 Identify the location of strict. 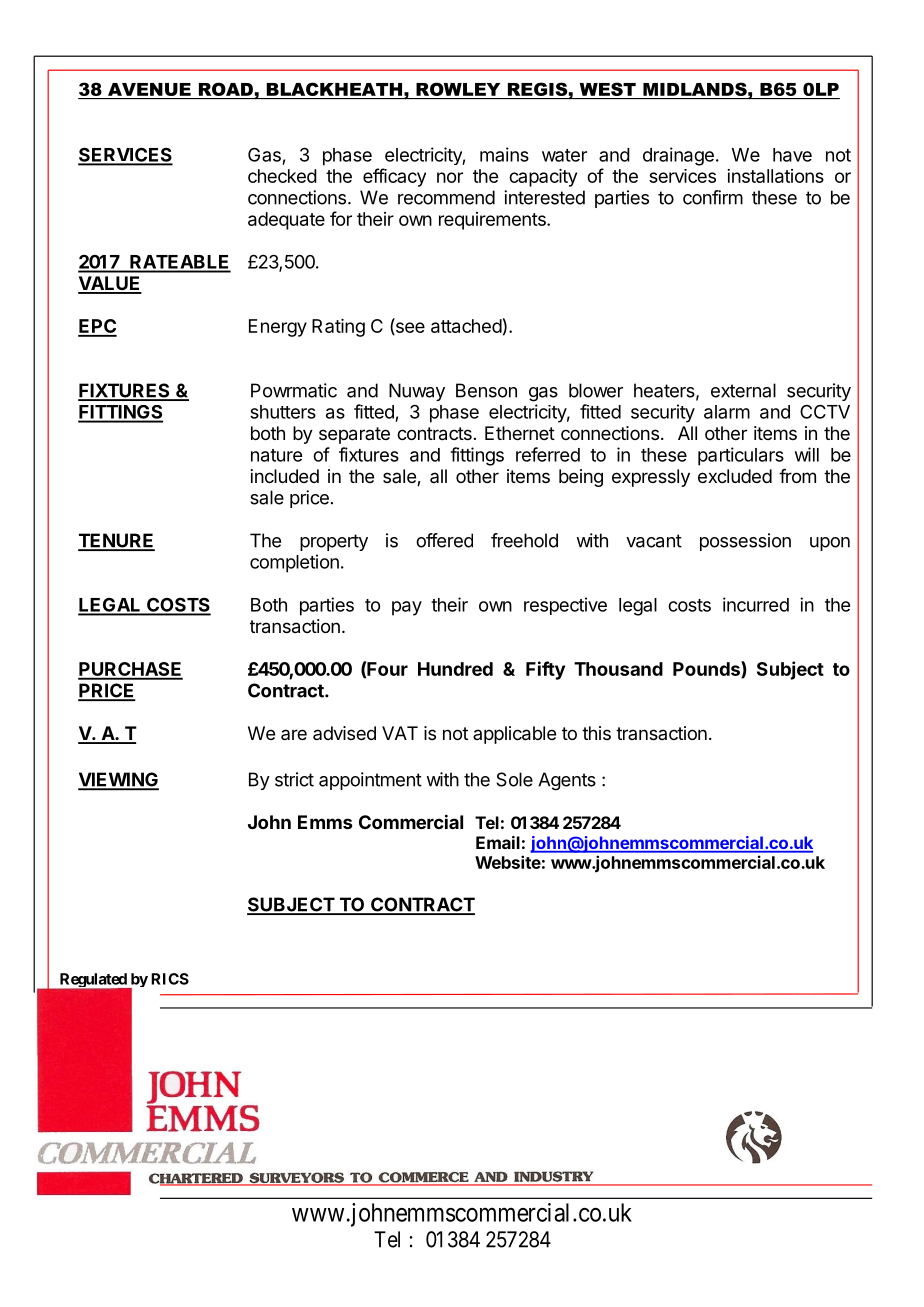
(294, 779).
